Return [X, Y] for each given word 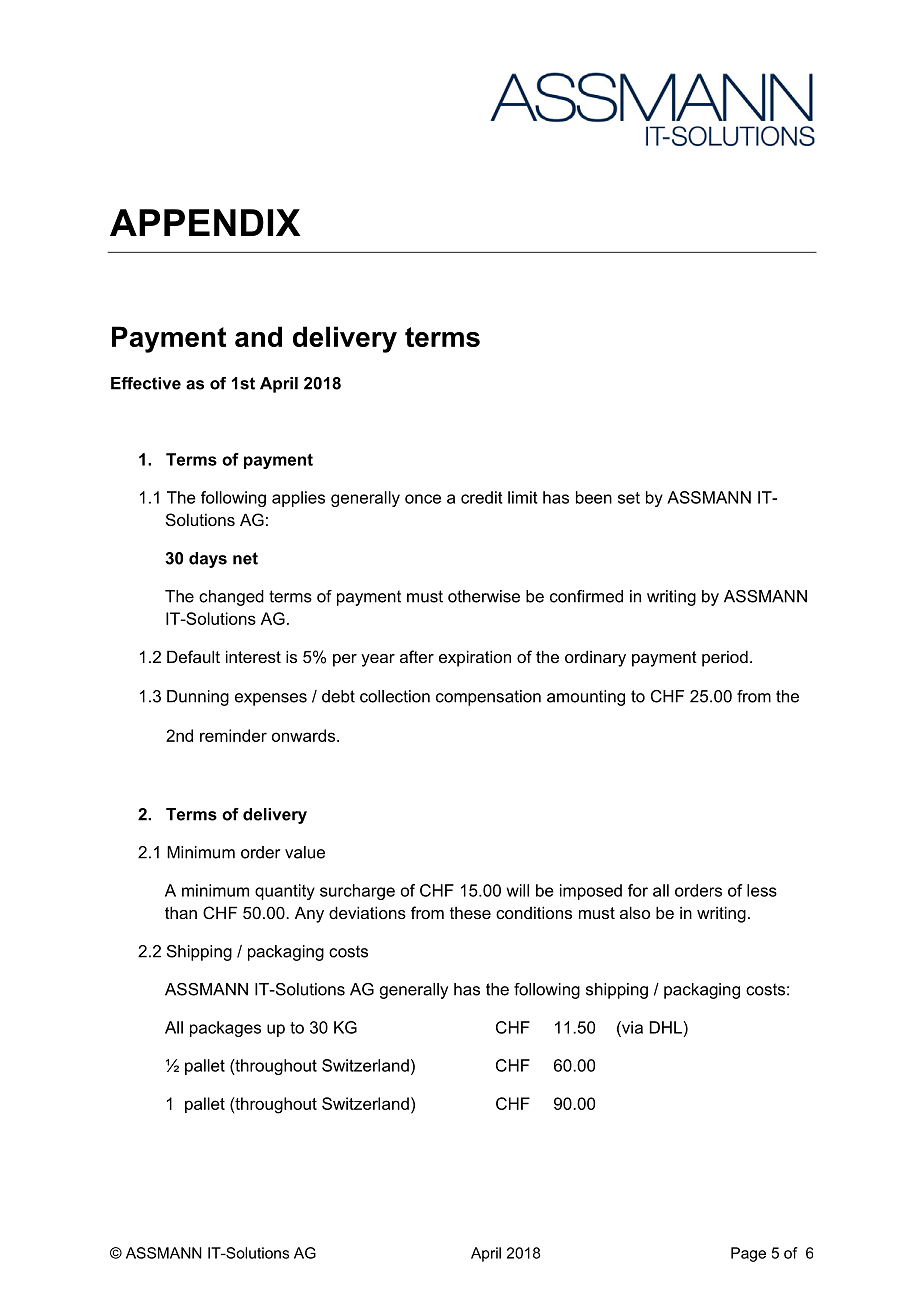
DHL [667, 1027]
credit [481, 497]
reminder [233, 735]
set [629, 498]
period [725, 658]
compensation [488, 698]
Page [748, 1254]
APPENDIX [205, 222]
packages [225, 1029]
